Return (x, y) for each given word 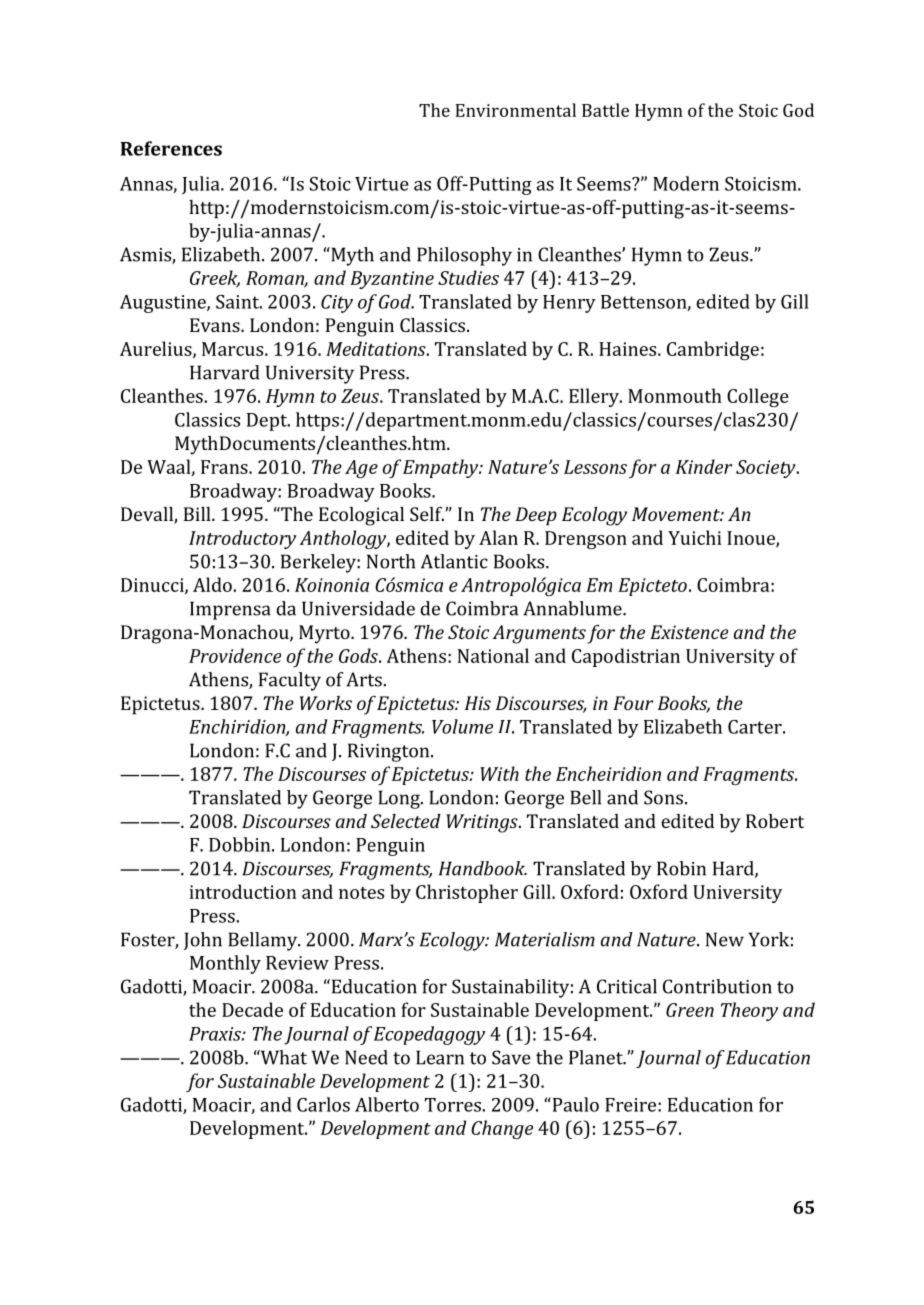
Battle (605, 110)
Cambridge (713, 350)
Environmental (515, 110)
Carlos (323, 1104)
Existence (689, 632)
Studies (468, 277)
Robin (681, 868)
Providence (235, 655)
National (493, 655)
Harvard (224, 372)
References (171, 148)
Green (690, 1010)
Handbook (483, 868)
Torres (453, 1105)
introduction (242, 891)
